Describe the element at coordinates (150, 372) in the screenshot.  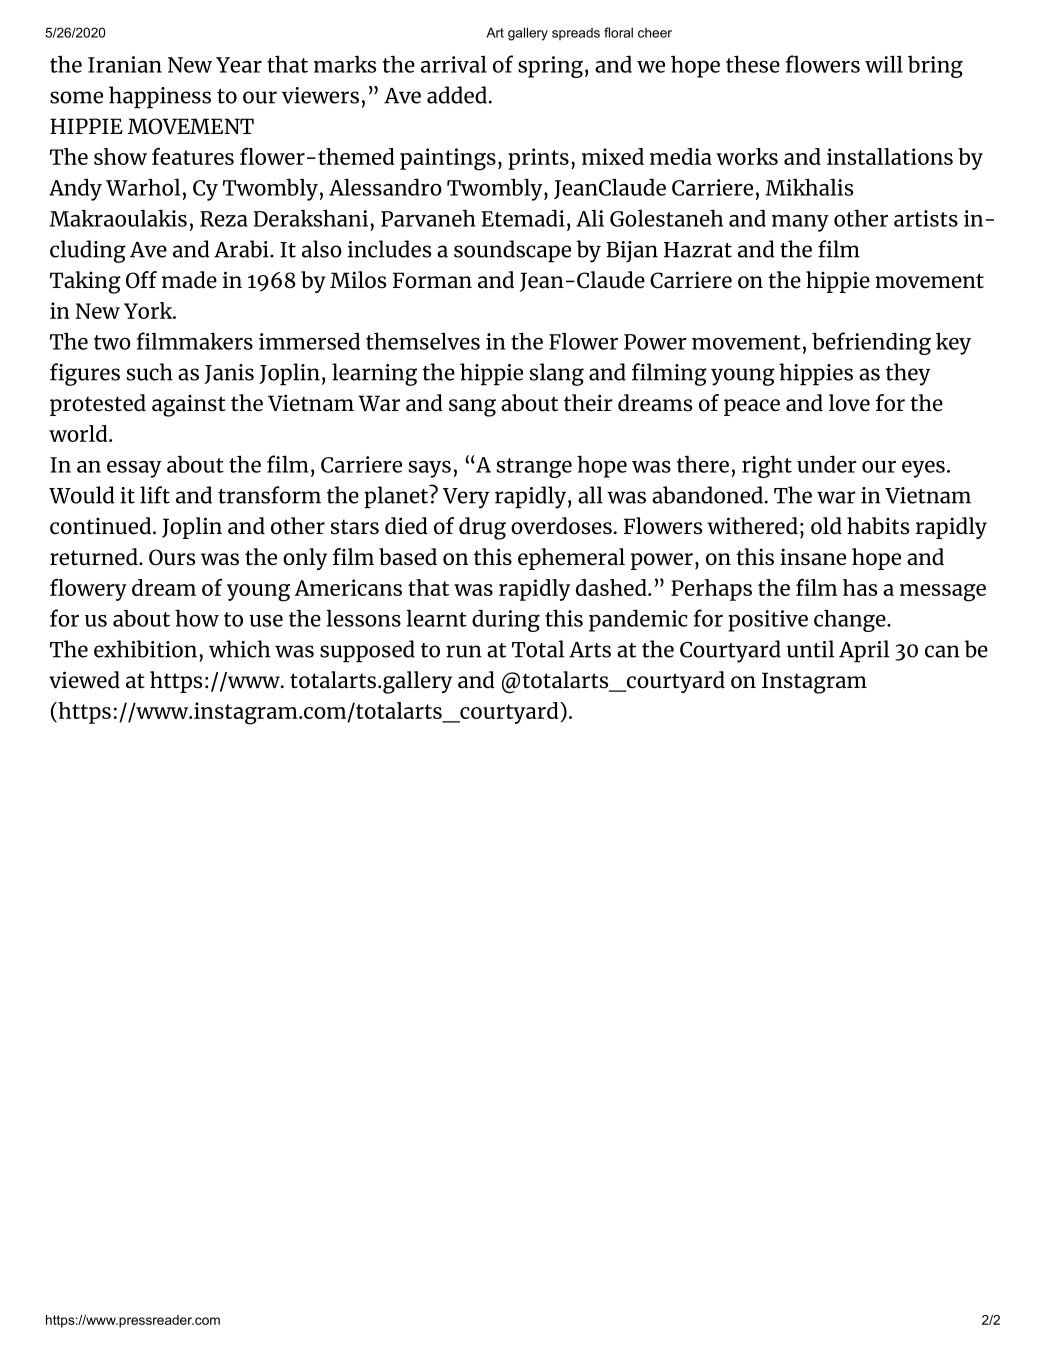
I see `such` at that location.
